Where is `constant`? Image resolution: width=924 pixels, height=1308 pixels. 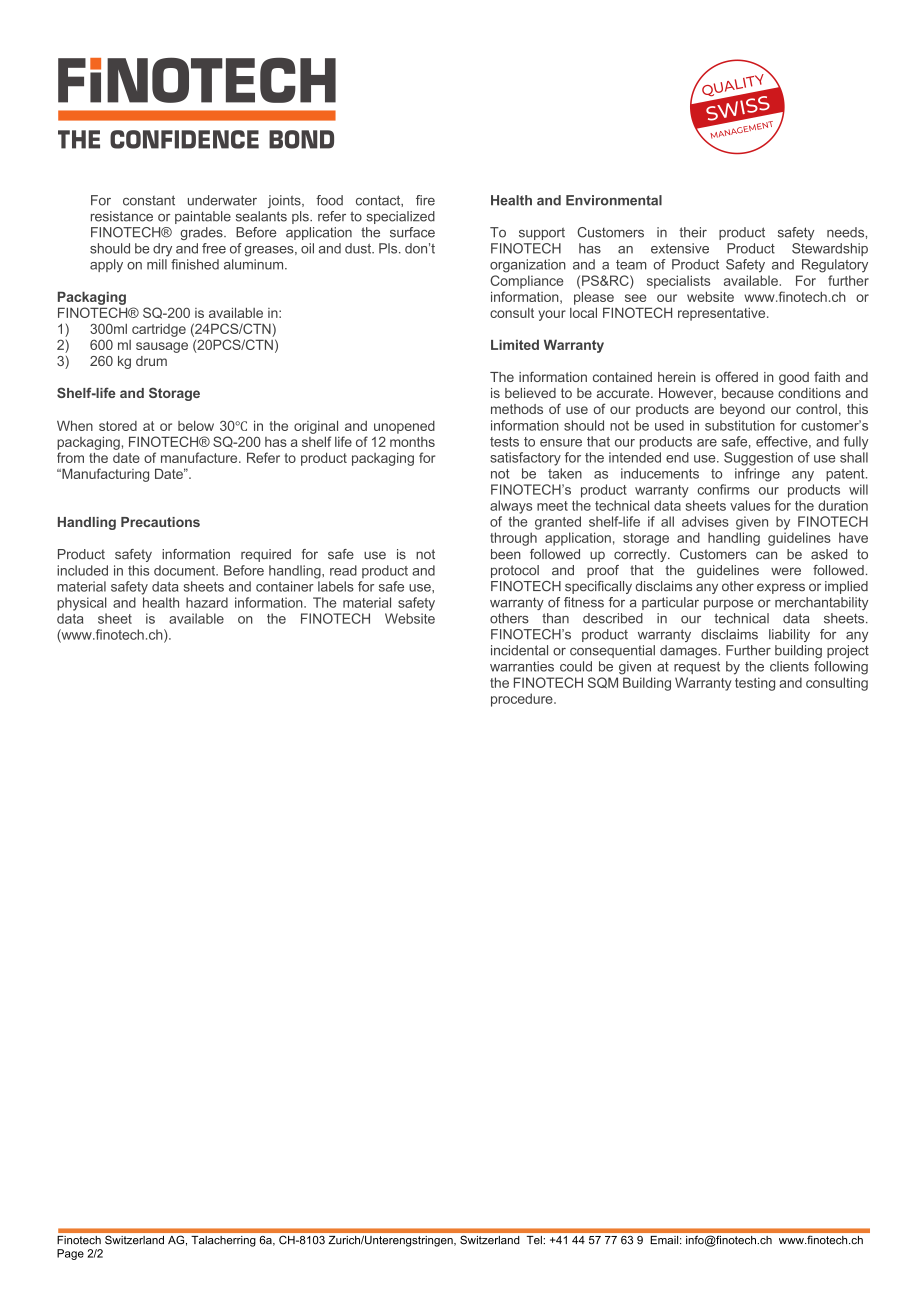
constant is located at coordinates (149, 200).
